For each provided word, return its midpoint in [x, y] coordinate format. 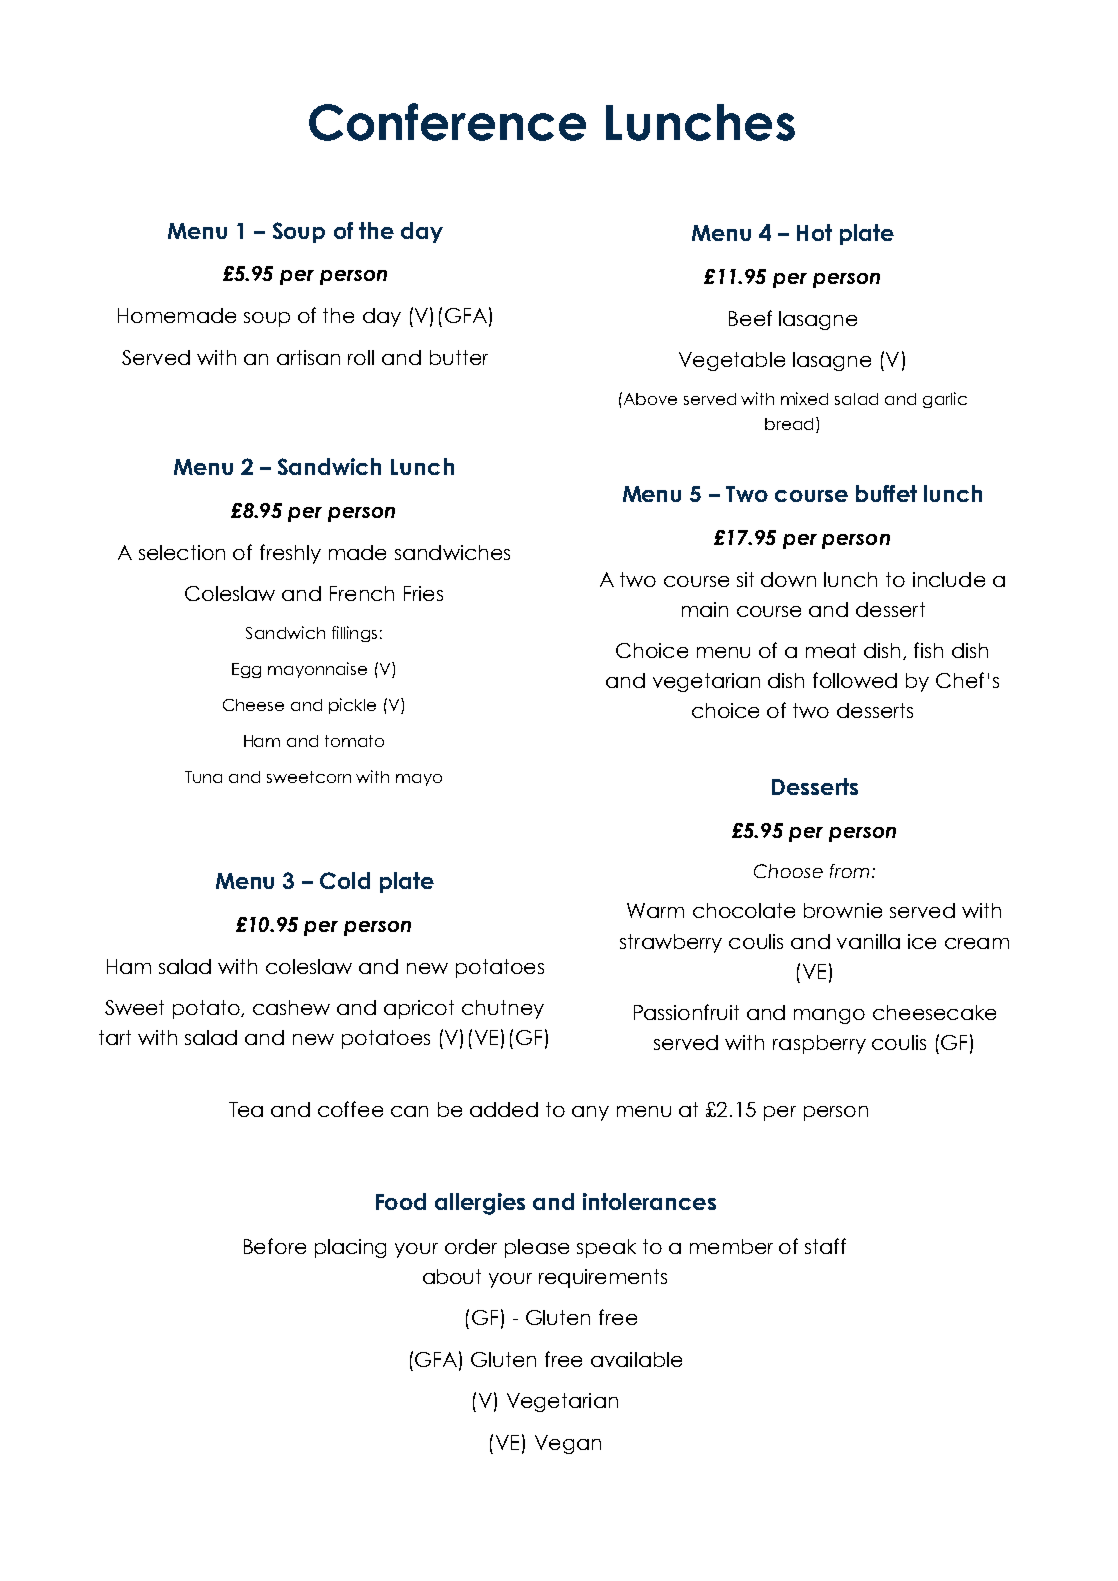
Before [275, 1246]
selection [182, 552]
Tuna [203, 777]
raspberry [819, 1044]
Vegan [568, 1444]
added [504, 1109]
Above [649, 398]
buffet [886, 493]
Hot [814, 232]
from [849, 871]
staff [825, 1246]
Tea [246, 1109]
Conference [447, 122]
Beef [750, 318]
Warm [655, 910]
